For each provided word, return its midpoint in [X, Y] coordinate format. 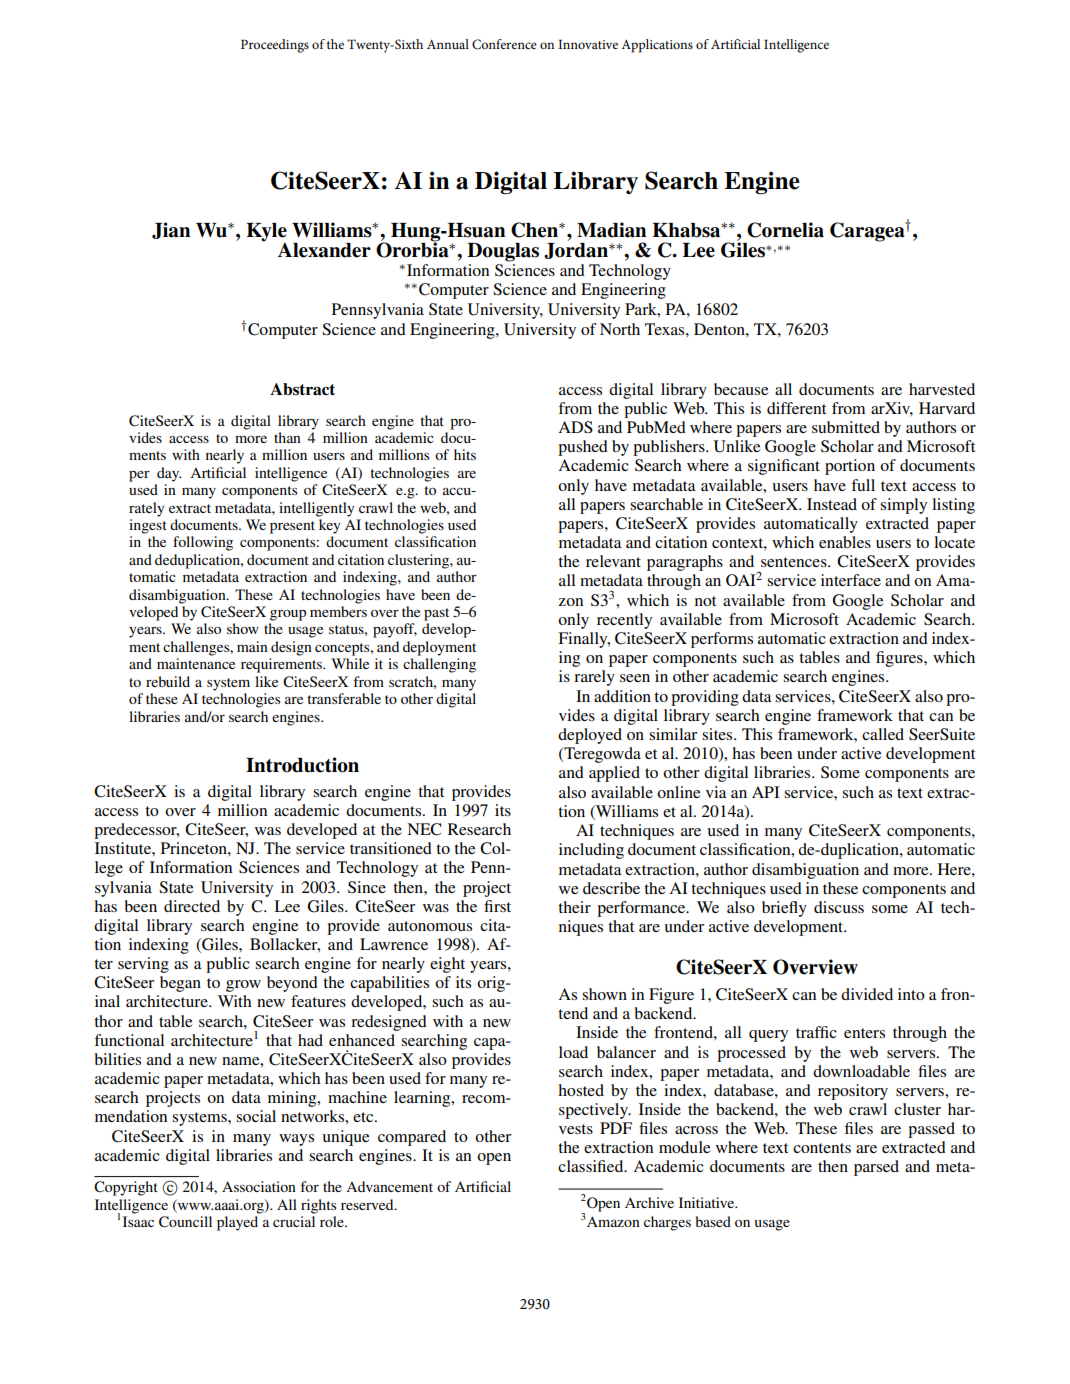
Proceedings [275, 46]
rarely [594, 678]
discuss [839, 907]
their [574, 907]
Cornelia [785, 230]
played [237, 1223]
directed [192, 906]
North [620, 329]
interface [851, 580]
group [288, 615]
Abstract [302, 389]
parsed [876, 1168]
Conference [504, 44]
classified [592, 1166]
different [796, 408]
